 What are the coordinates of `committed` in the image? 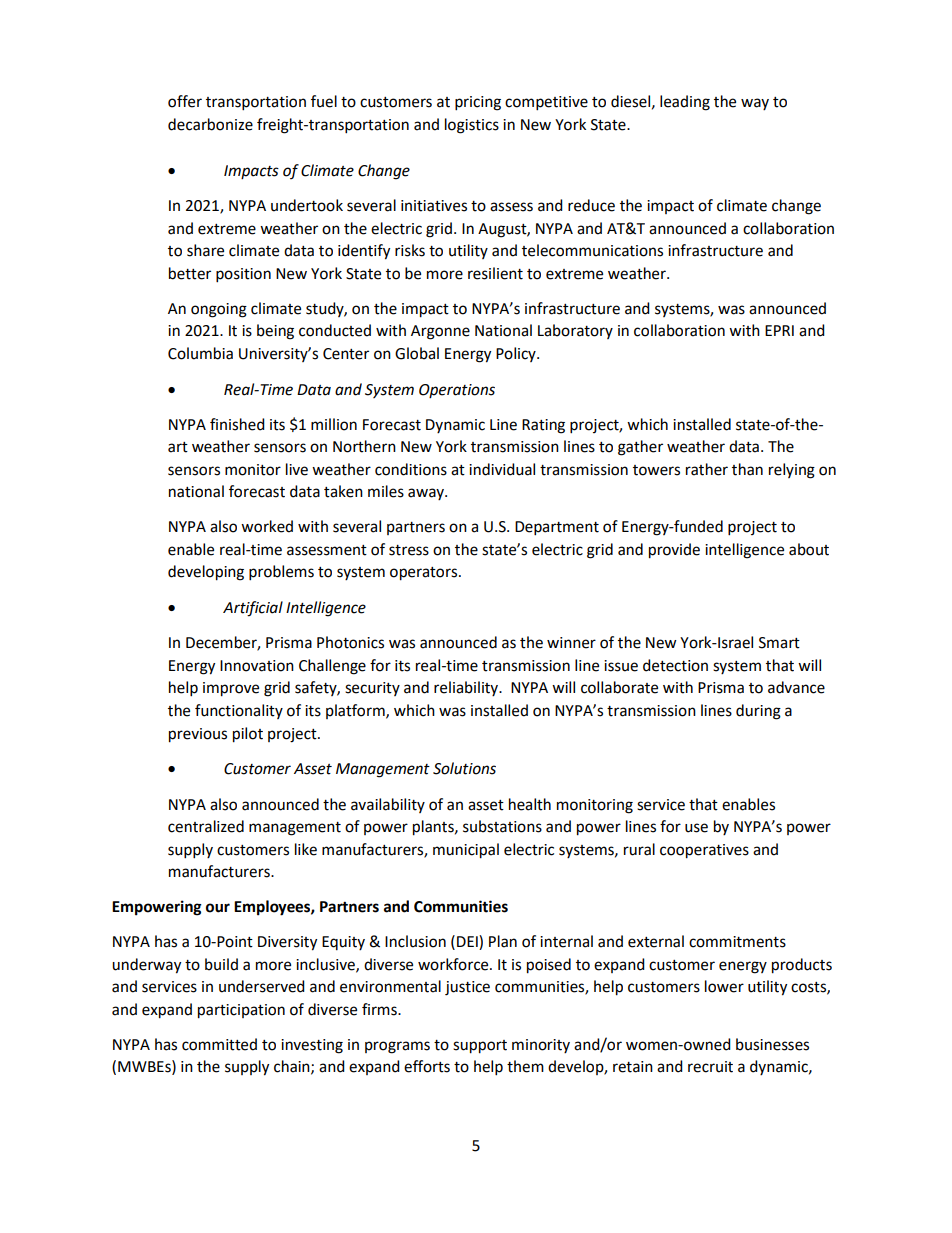 It's located at (219, 1044).
